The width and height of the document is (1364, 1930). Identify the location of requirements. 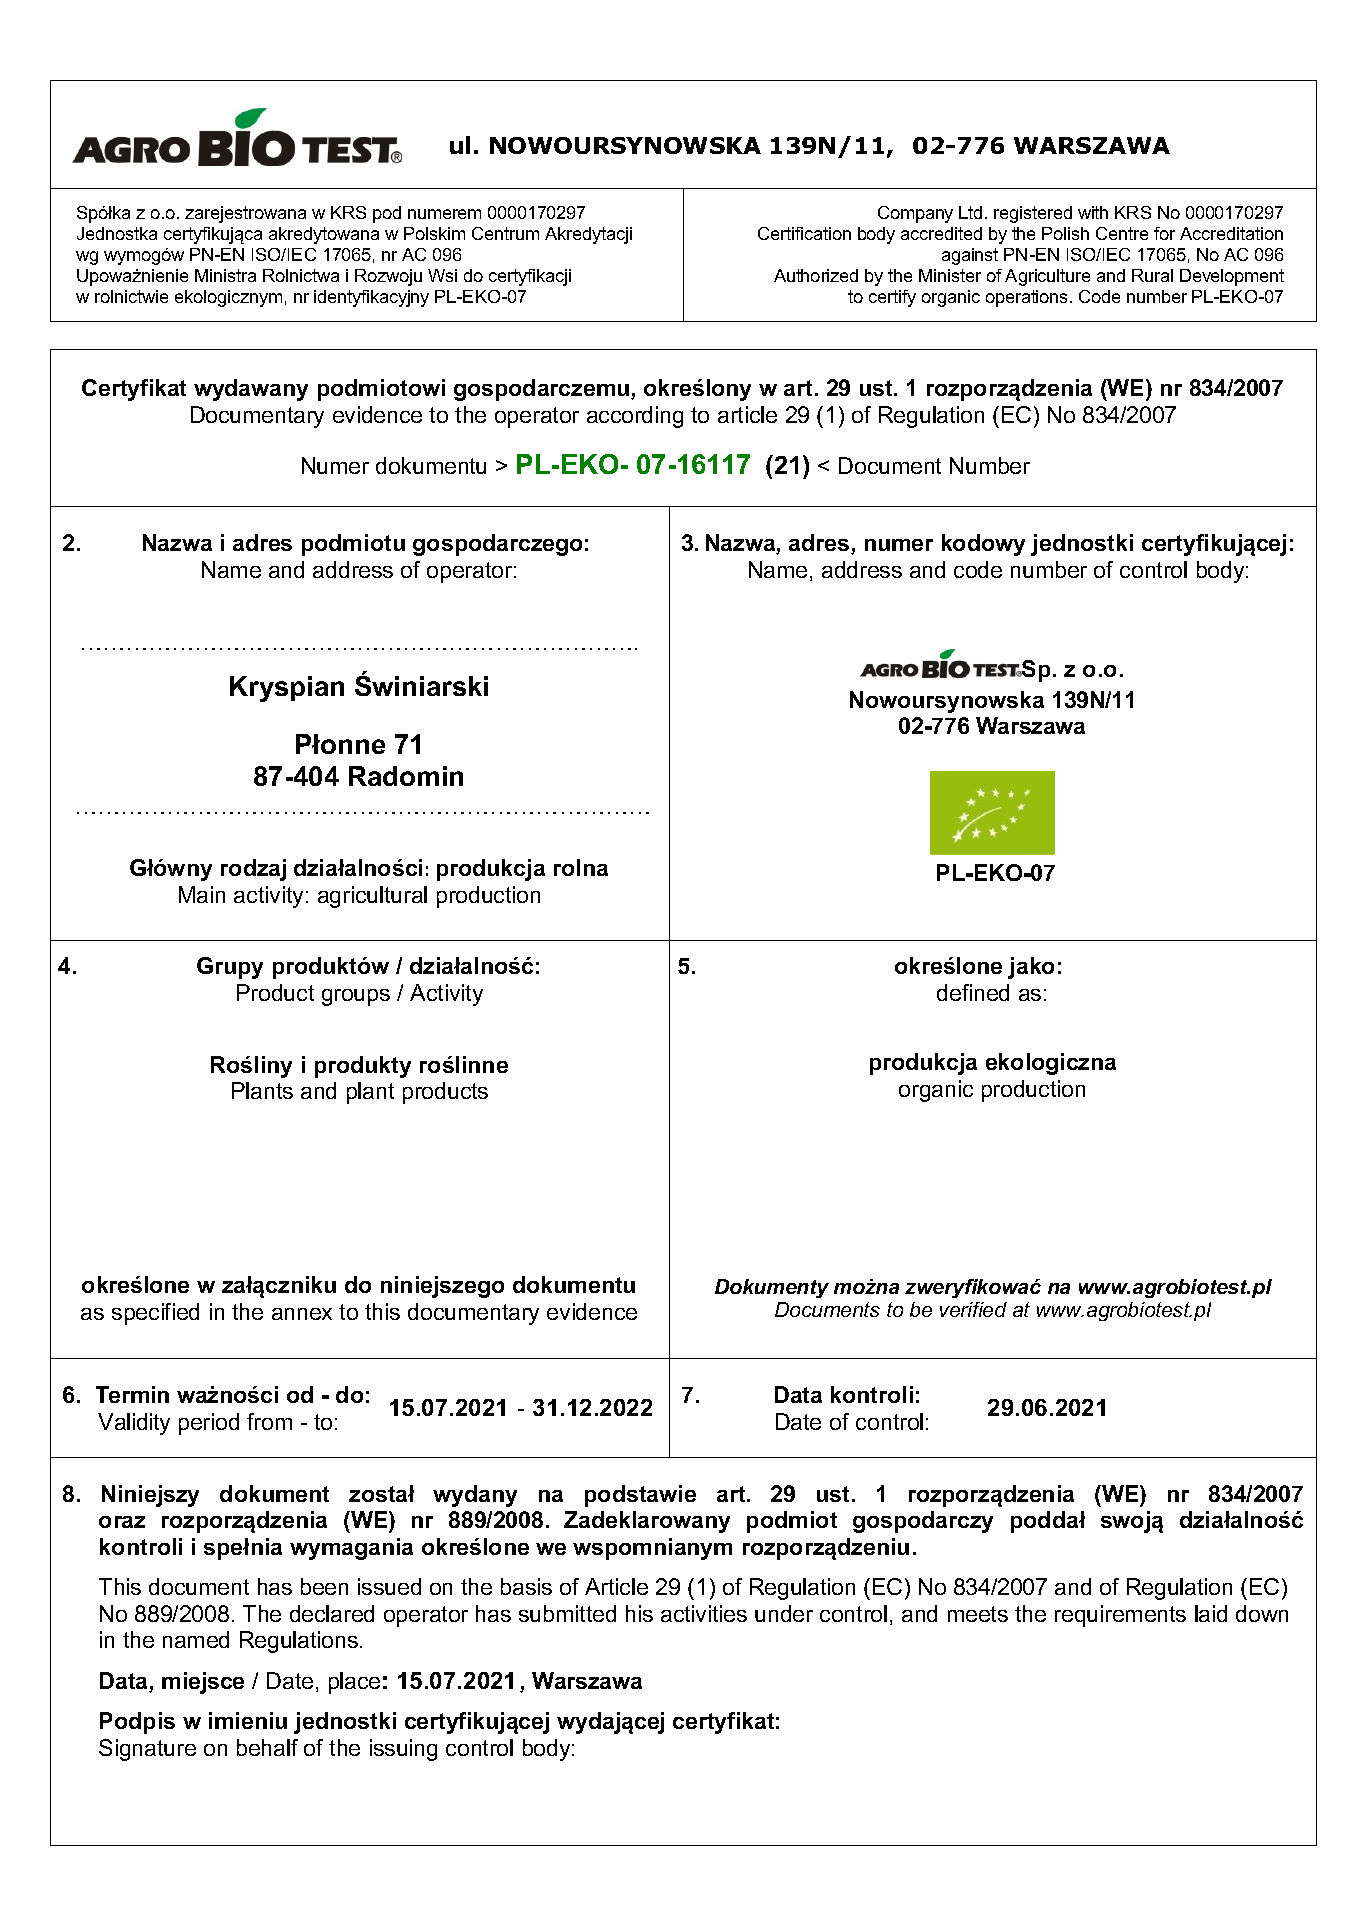
(1120, 1616).
